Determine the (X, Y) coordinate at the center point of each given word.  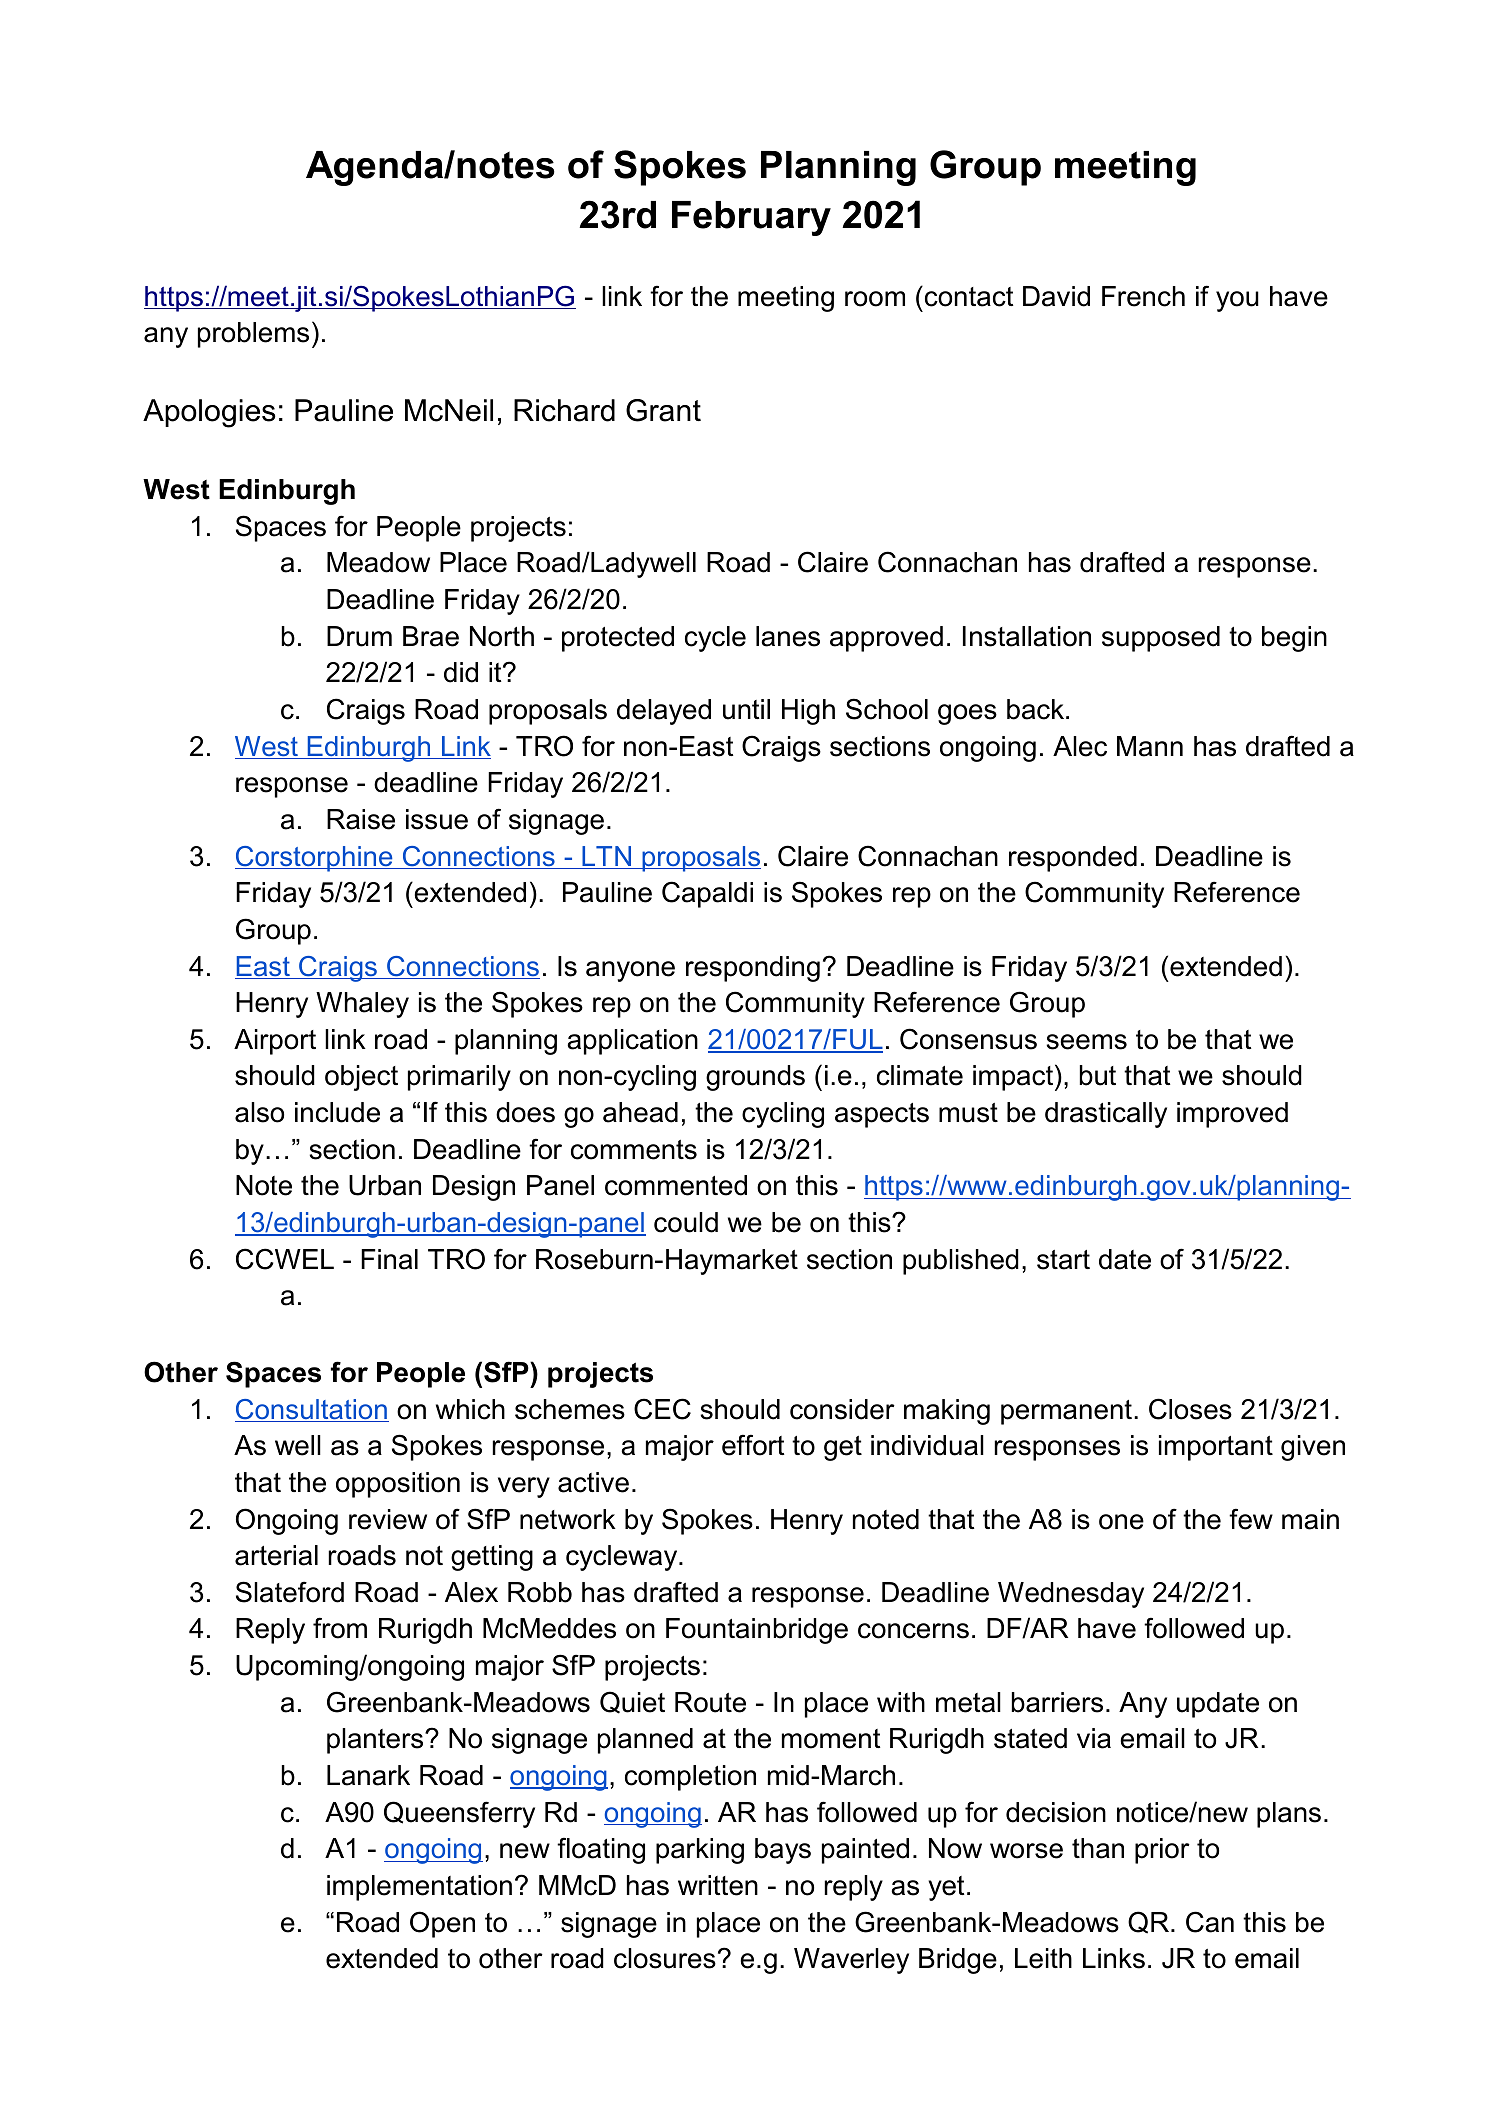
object (361, 1078)
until (746, 709)
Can (1210, 1922)
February (751, 218)
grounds (755, 1078)
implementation (419, 1888)
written (718, 1885)
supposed (1161, 639)
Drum (359, 636)
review (388, 1519)
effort (753, 1445)
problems (253, 335)
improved (1232, 1115)
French (1143, 296)
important (1216, 1448)
